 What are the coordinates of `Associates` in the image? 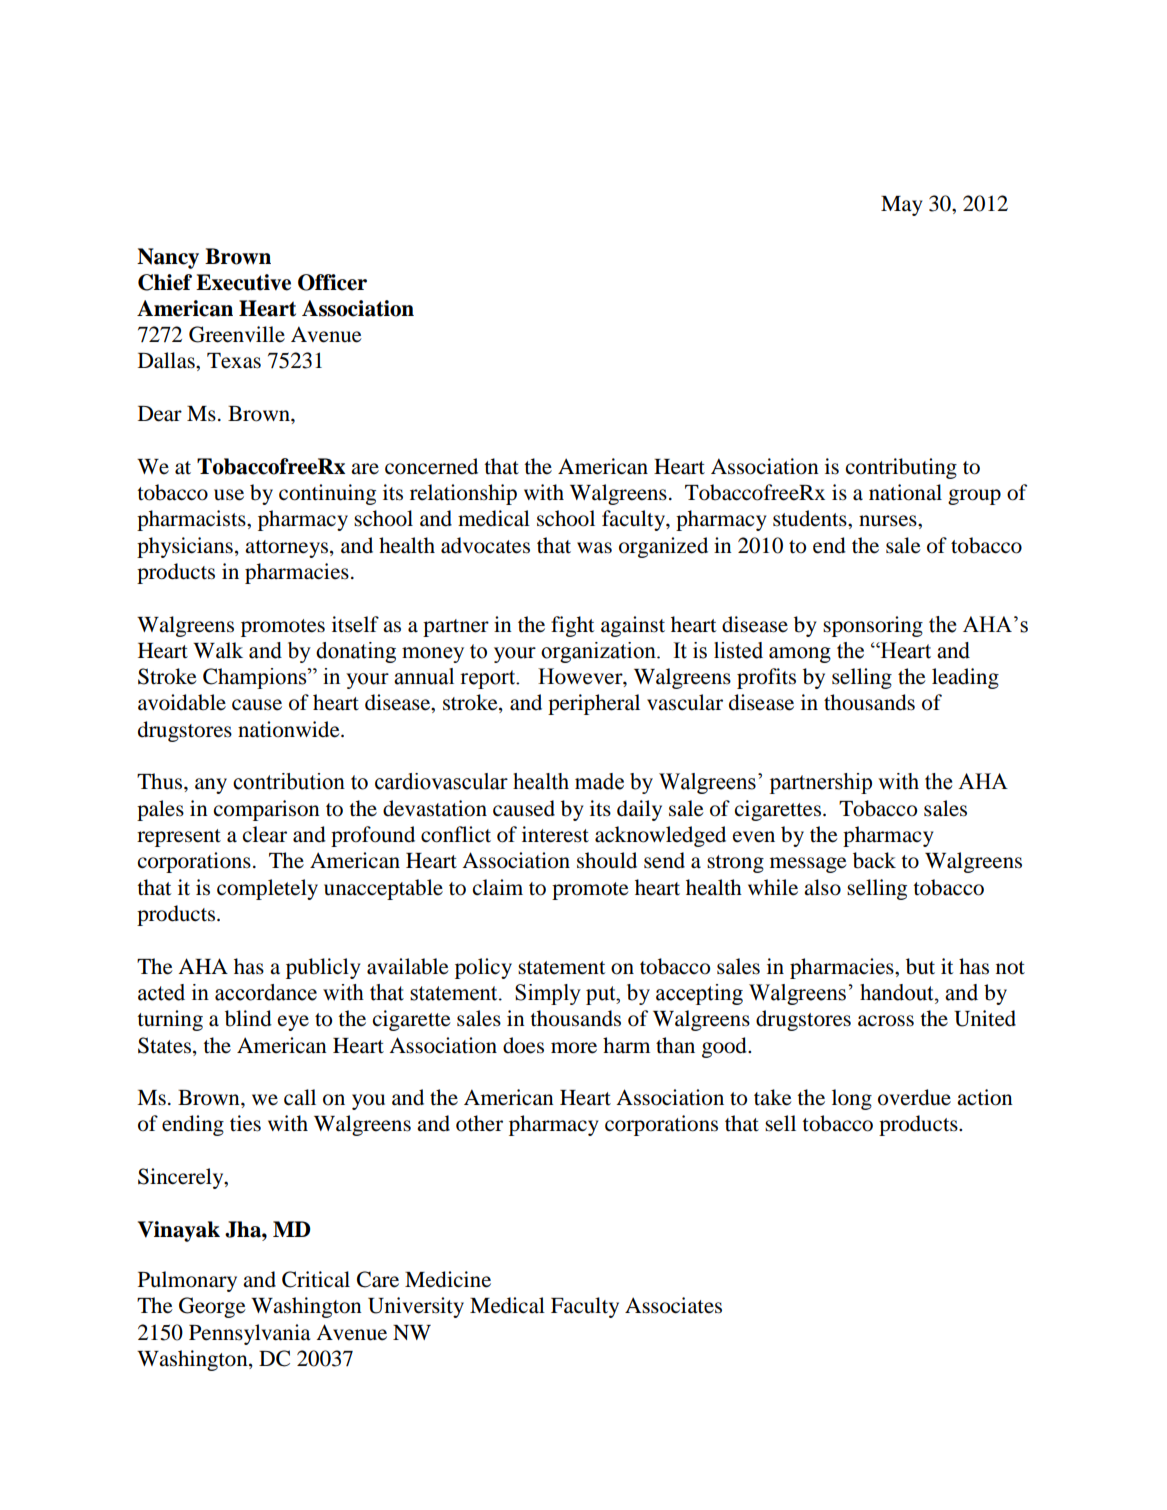 It's located at (673, 1305).
